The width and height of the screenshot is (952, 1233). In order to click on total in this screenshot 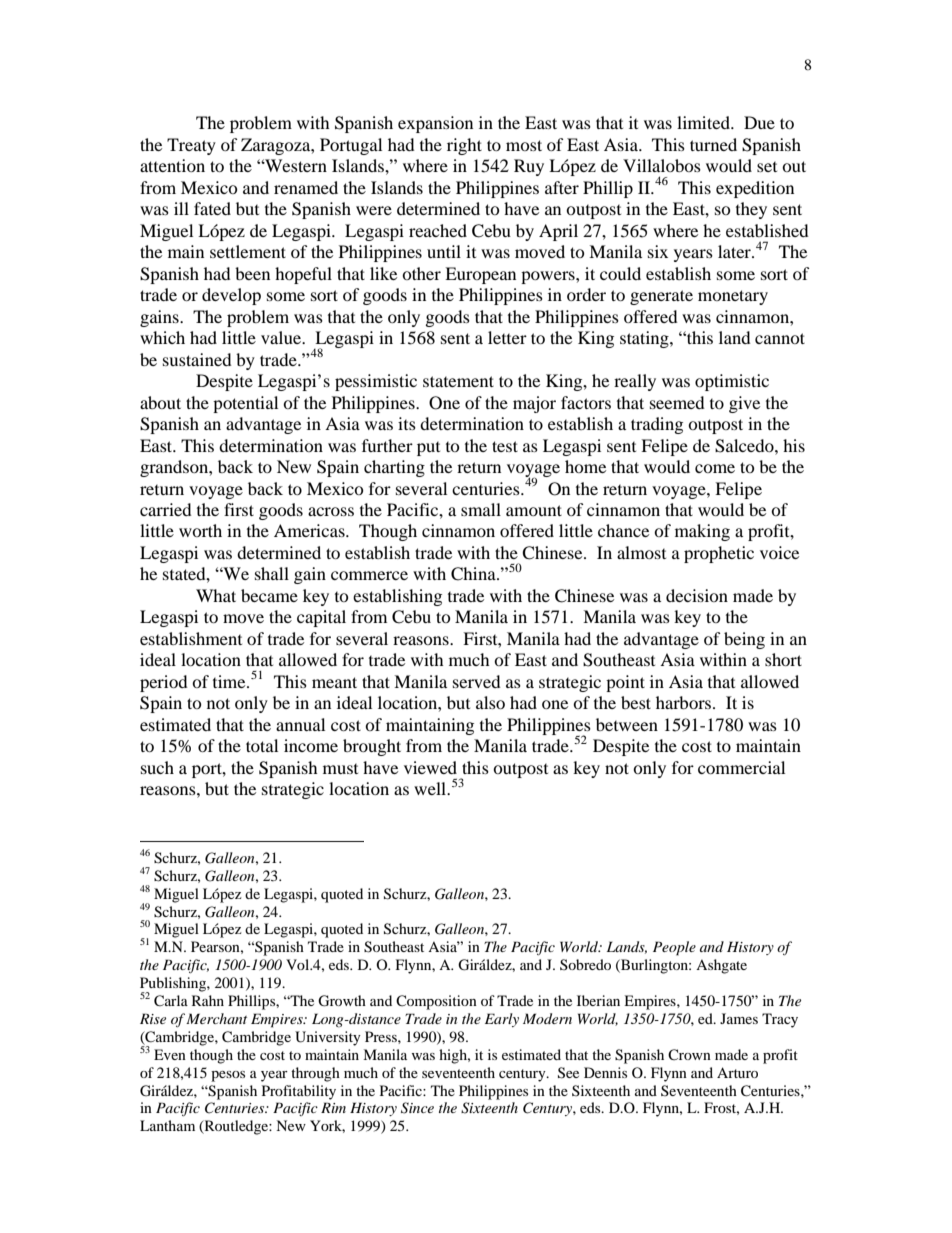, I will do `click(262, 745)`.
